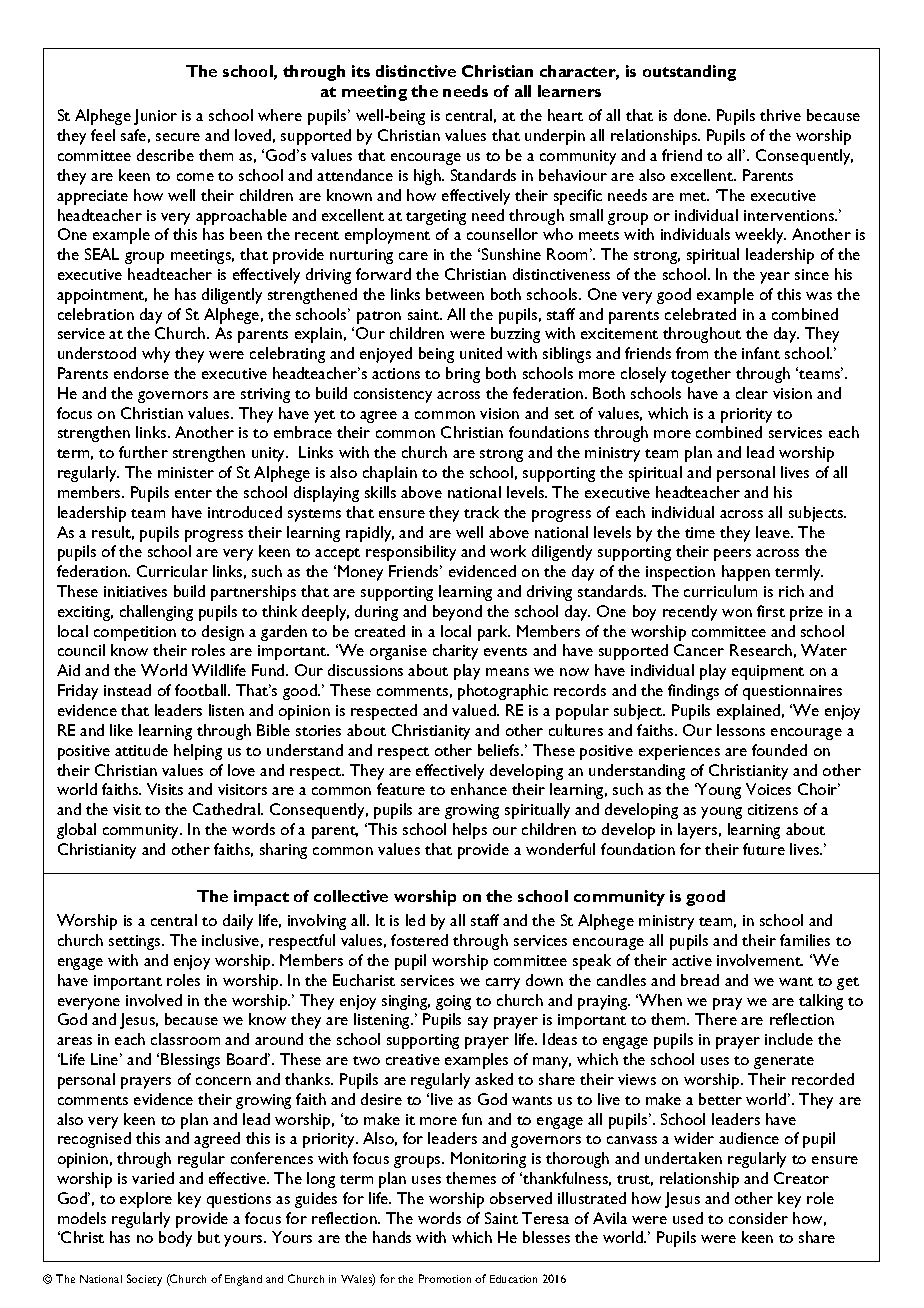  What do you see at coordinates (127, 690) in the screenshot?
I see `instead` at bounding box center [127, 690].
